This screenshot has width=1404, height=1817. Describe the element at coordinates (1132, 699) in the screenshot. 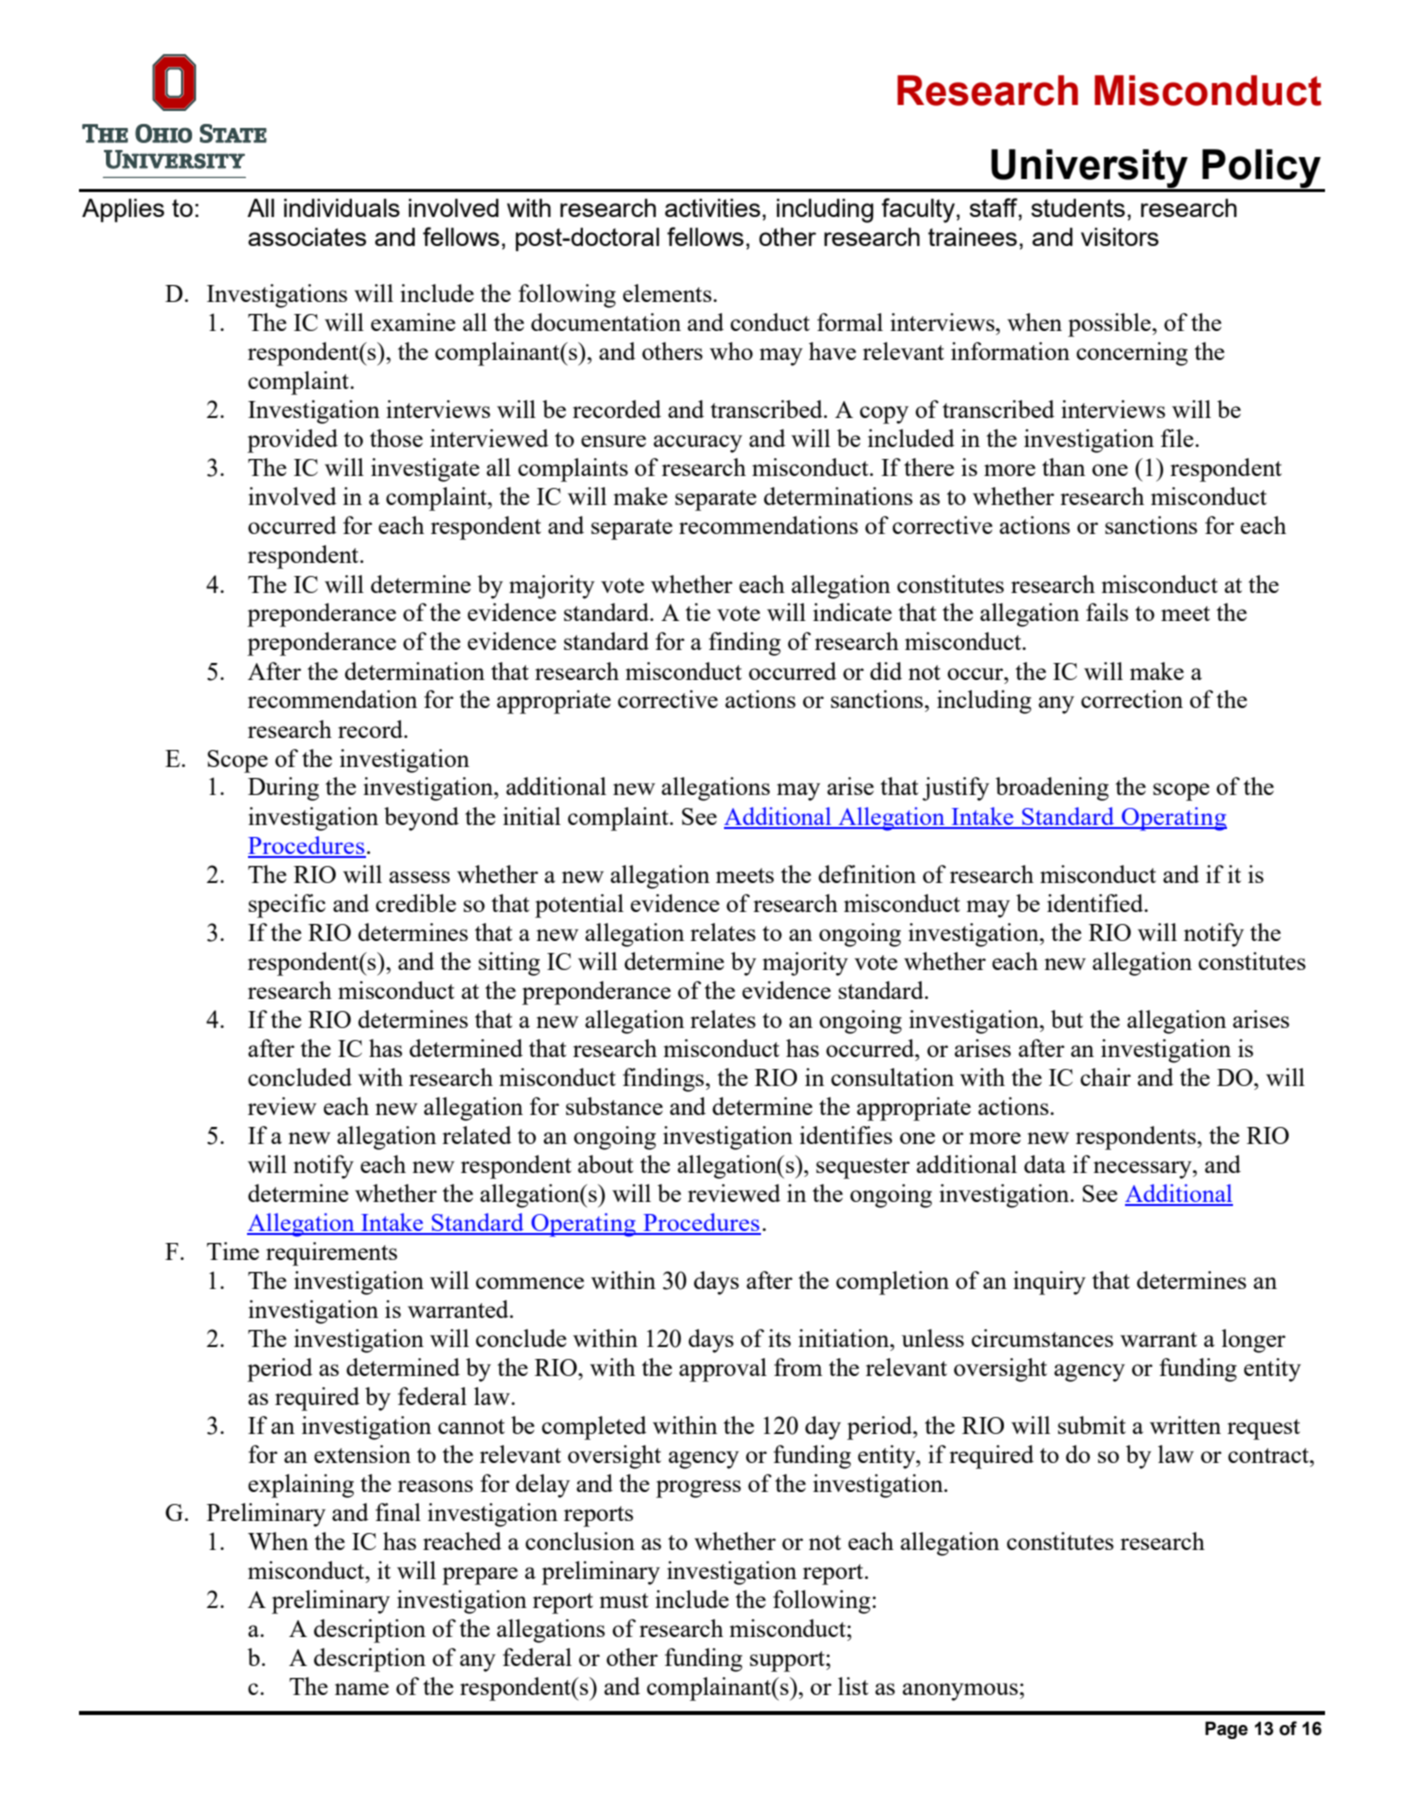

I see `correction` at that location.
